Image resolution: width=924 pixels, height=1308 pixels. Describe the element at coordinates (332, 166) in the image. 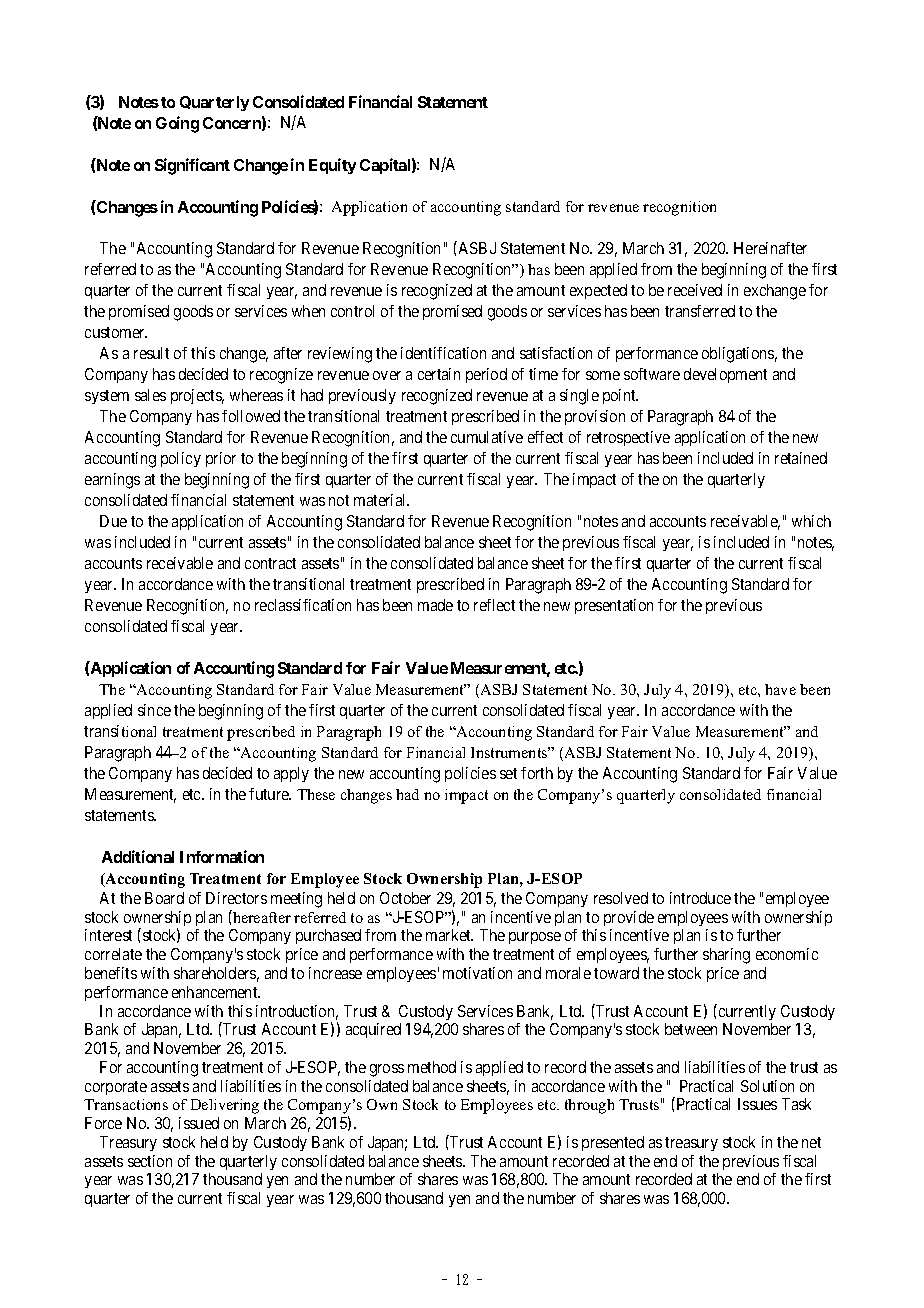

I see `Equity` at that location.
